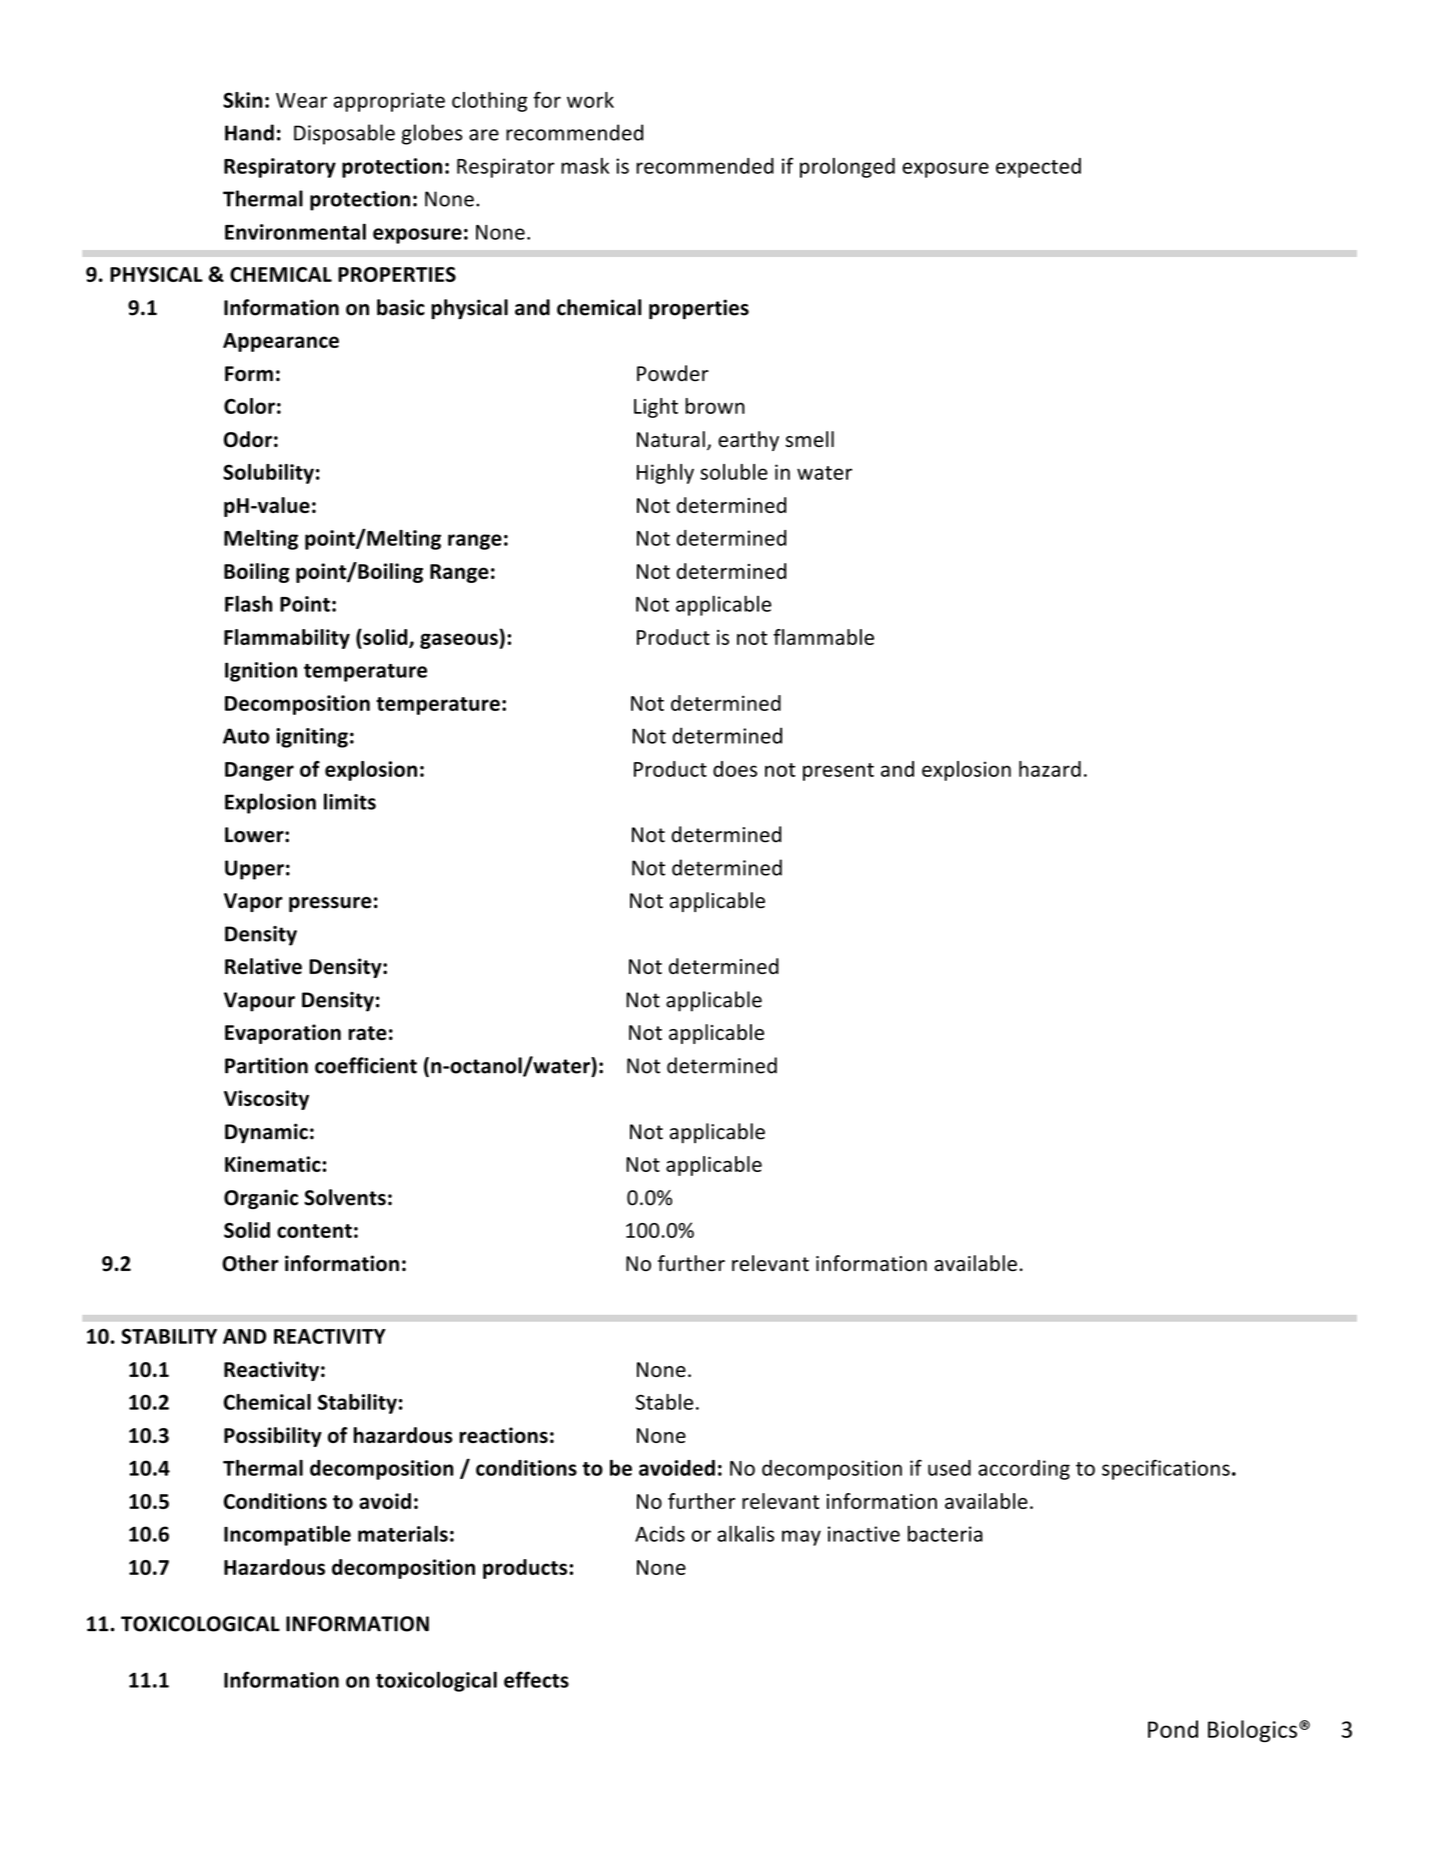 This image has height=1860, width=1437. Describe the element at coordinates (735, 769) in the image. I see `does` at that location.
